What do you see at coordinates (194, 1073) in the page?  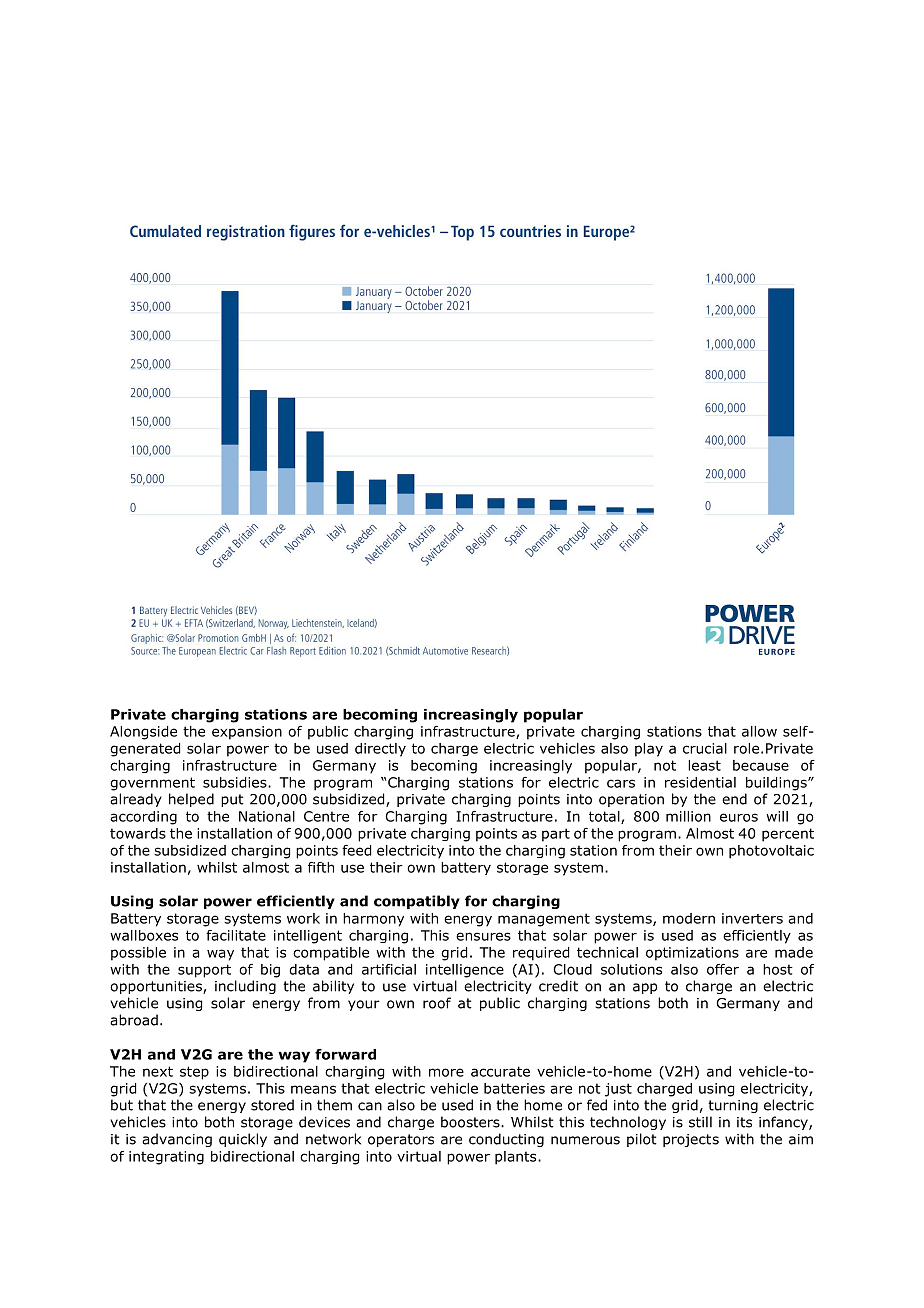 I see `step` at bounding box center [194, 1073].
